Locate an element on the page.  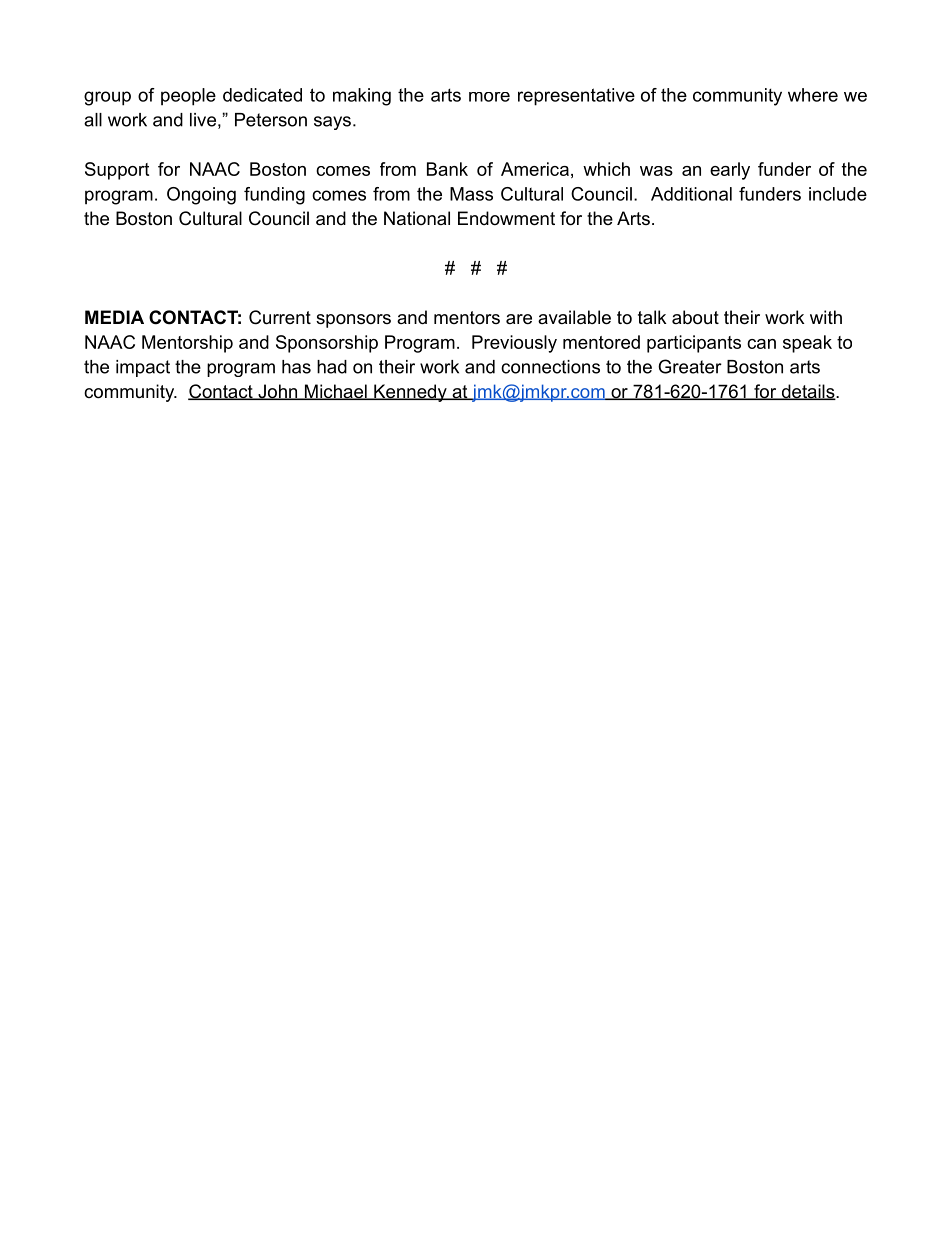
early is located at coordinates (730, 171).
